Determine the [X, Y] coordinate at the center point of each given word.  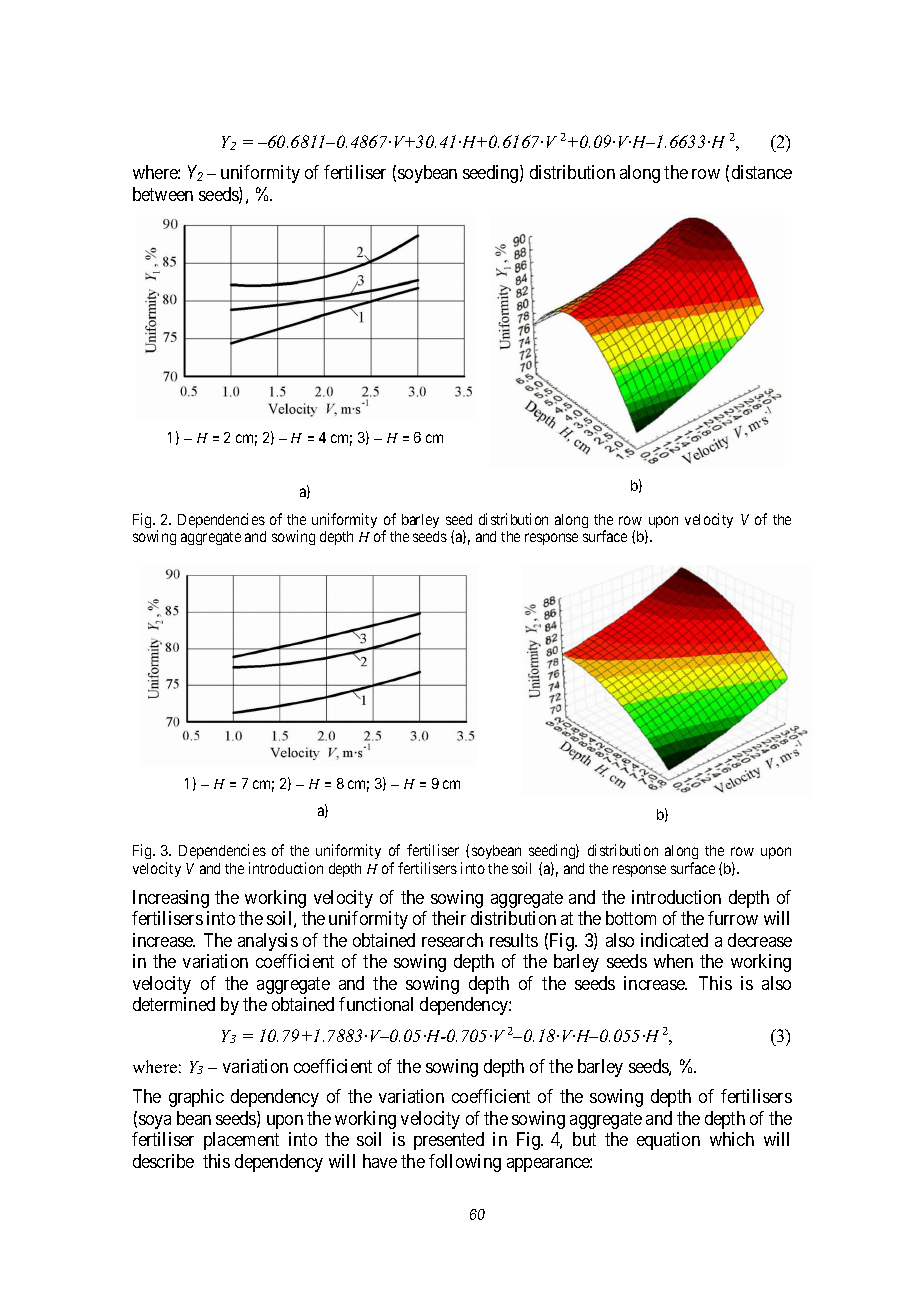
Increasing [171, 899]
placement [241, 1141]
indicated [674, 940]
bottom [631, 918]
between [163, 194]
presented [449, 1141]
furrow [733, 918]
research [452, 940]
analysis [268, 942]
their [449, 918]
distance [762, 172]
